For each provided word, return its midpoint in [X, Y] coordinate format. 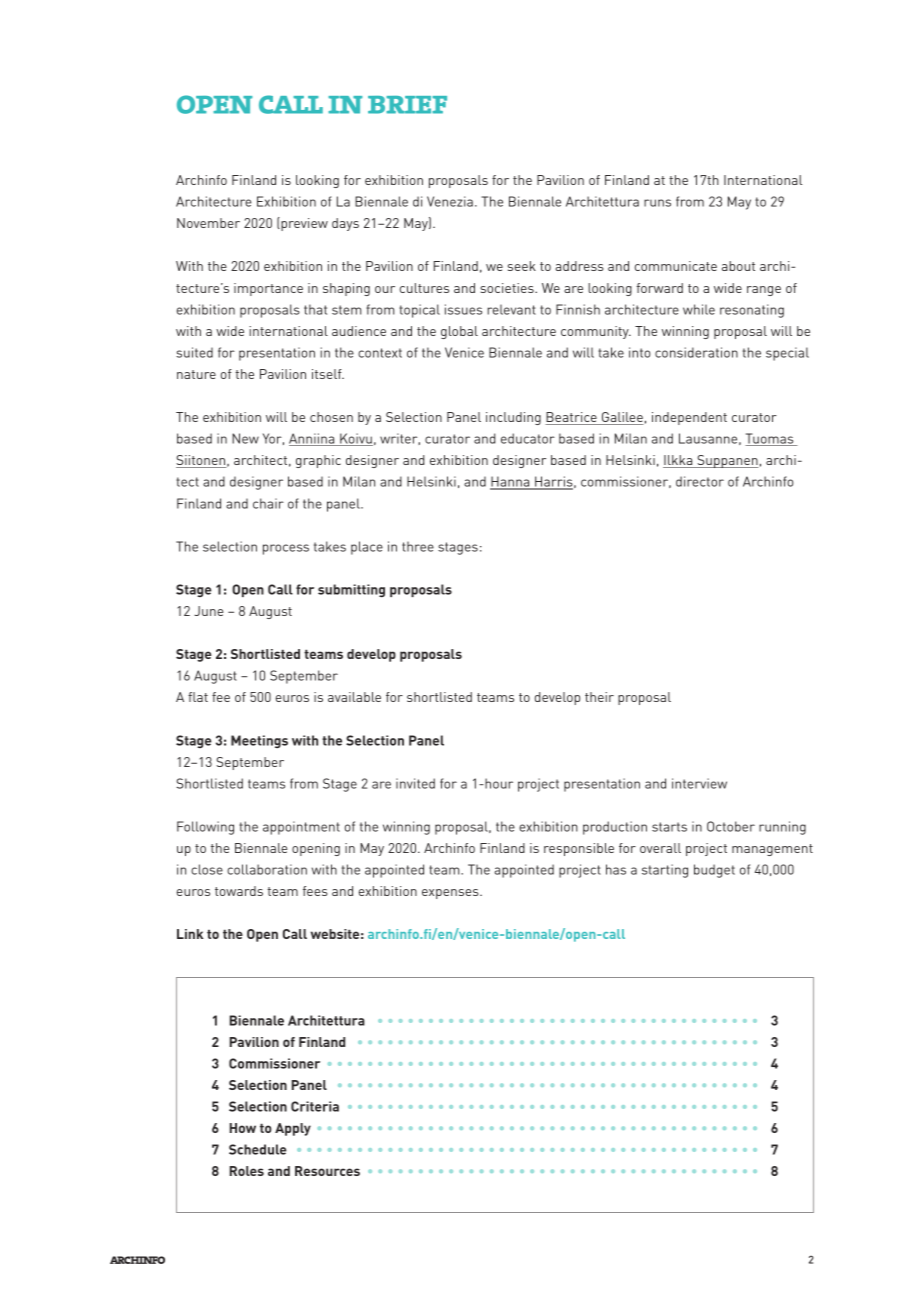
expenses [451, 894]
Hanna [511, 482]
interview [699, 783]
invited [415, 783]
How [243, 1128]
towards [239, 891]
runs [657, 203]
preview [303, 224]
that [315, 309]
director [700, 481]
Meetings [259, 741]
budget [714, 871]
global [459, 332]
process [286, 549]
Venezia [450, 201]
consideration [696, 352]
